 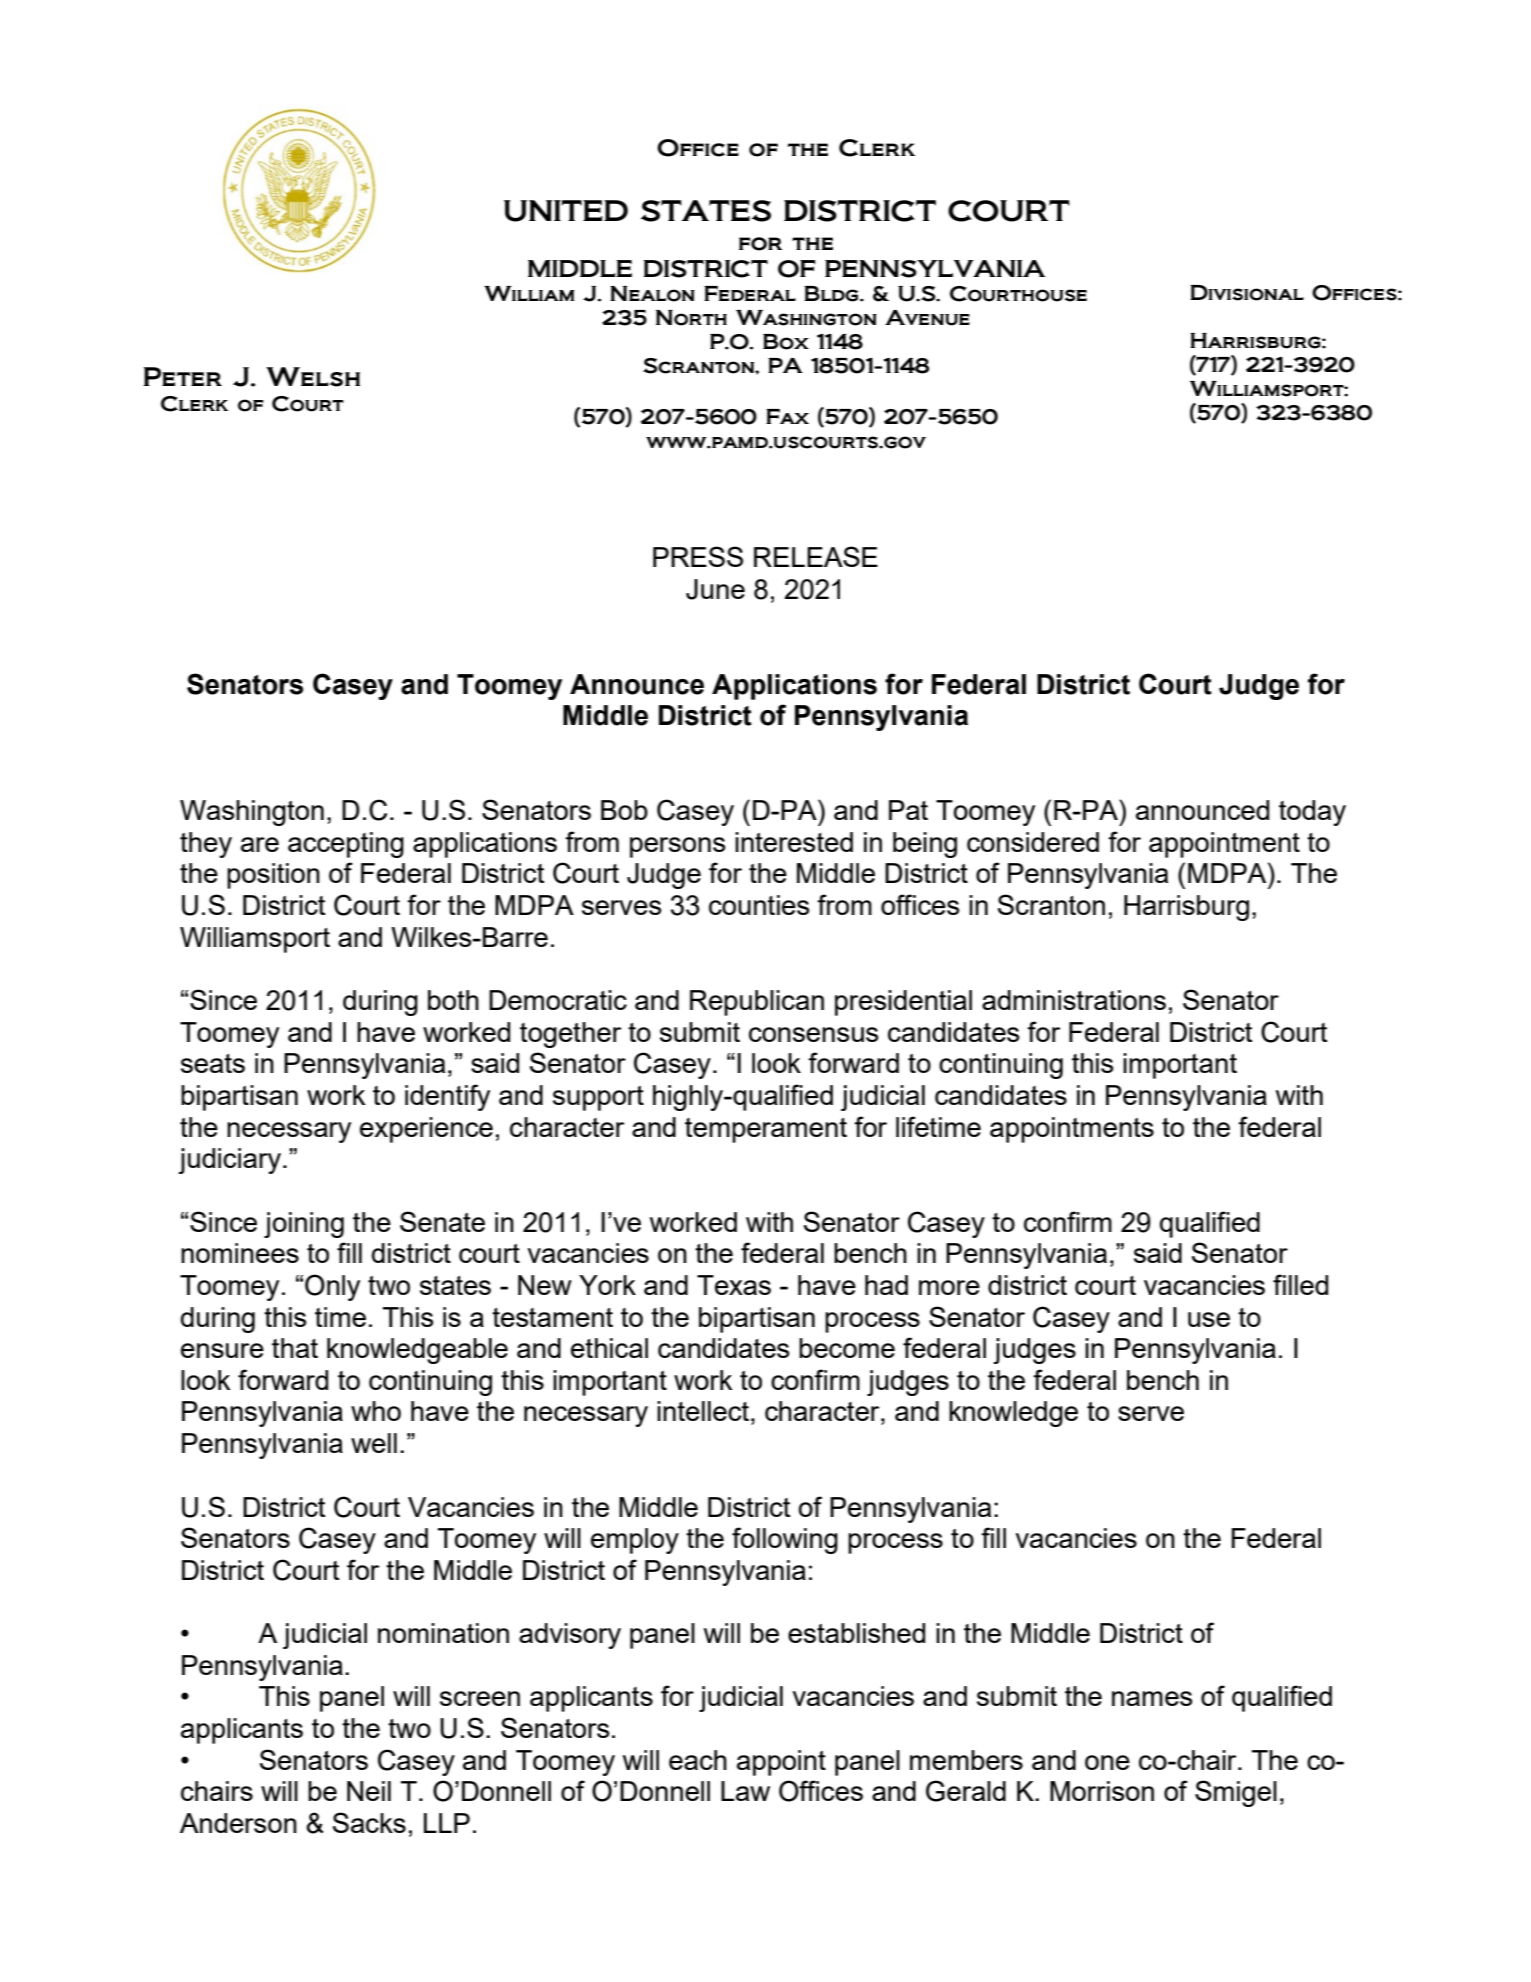 What do you see at coordinates (1247, 293) in the screenshot?
I see `Divisional` at bounding box center [1247, 293].
